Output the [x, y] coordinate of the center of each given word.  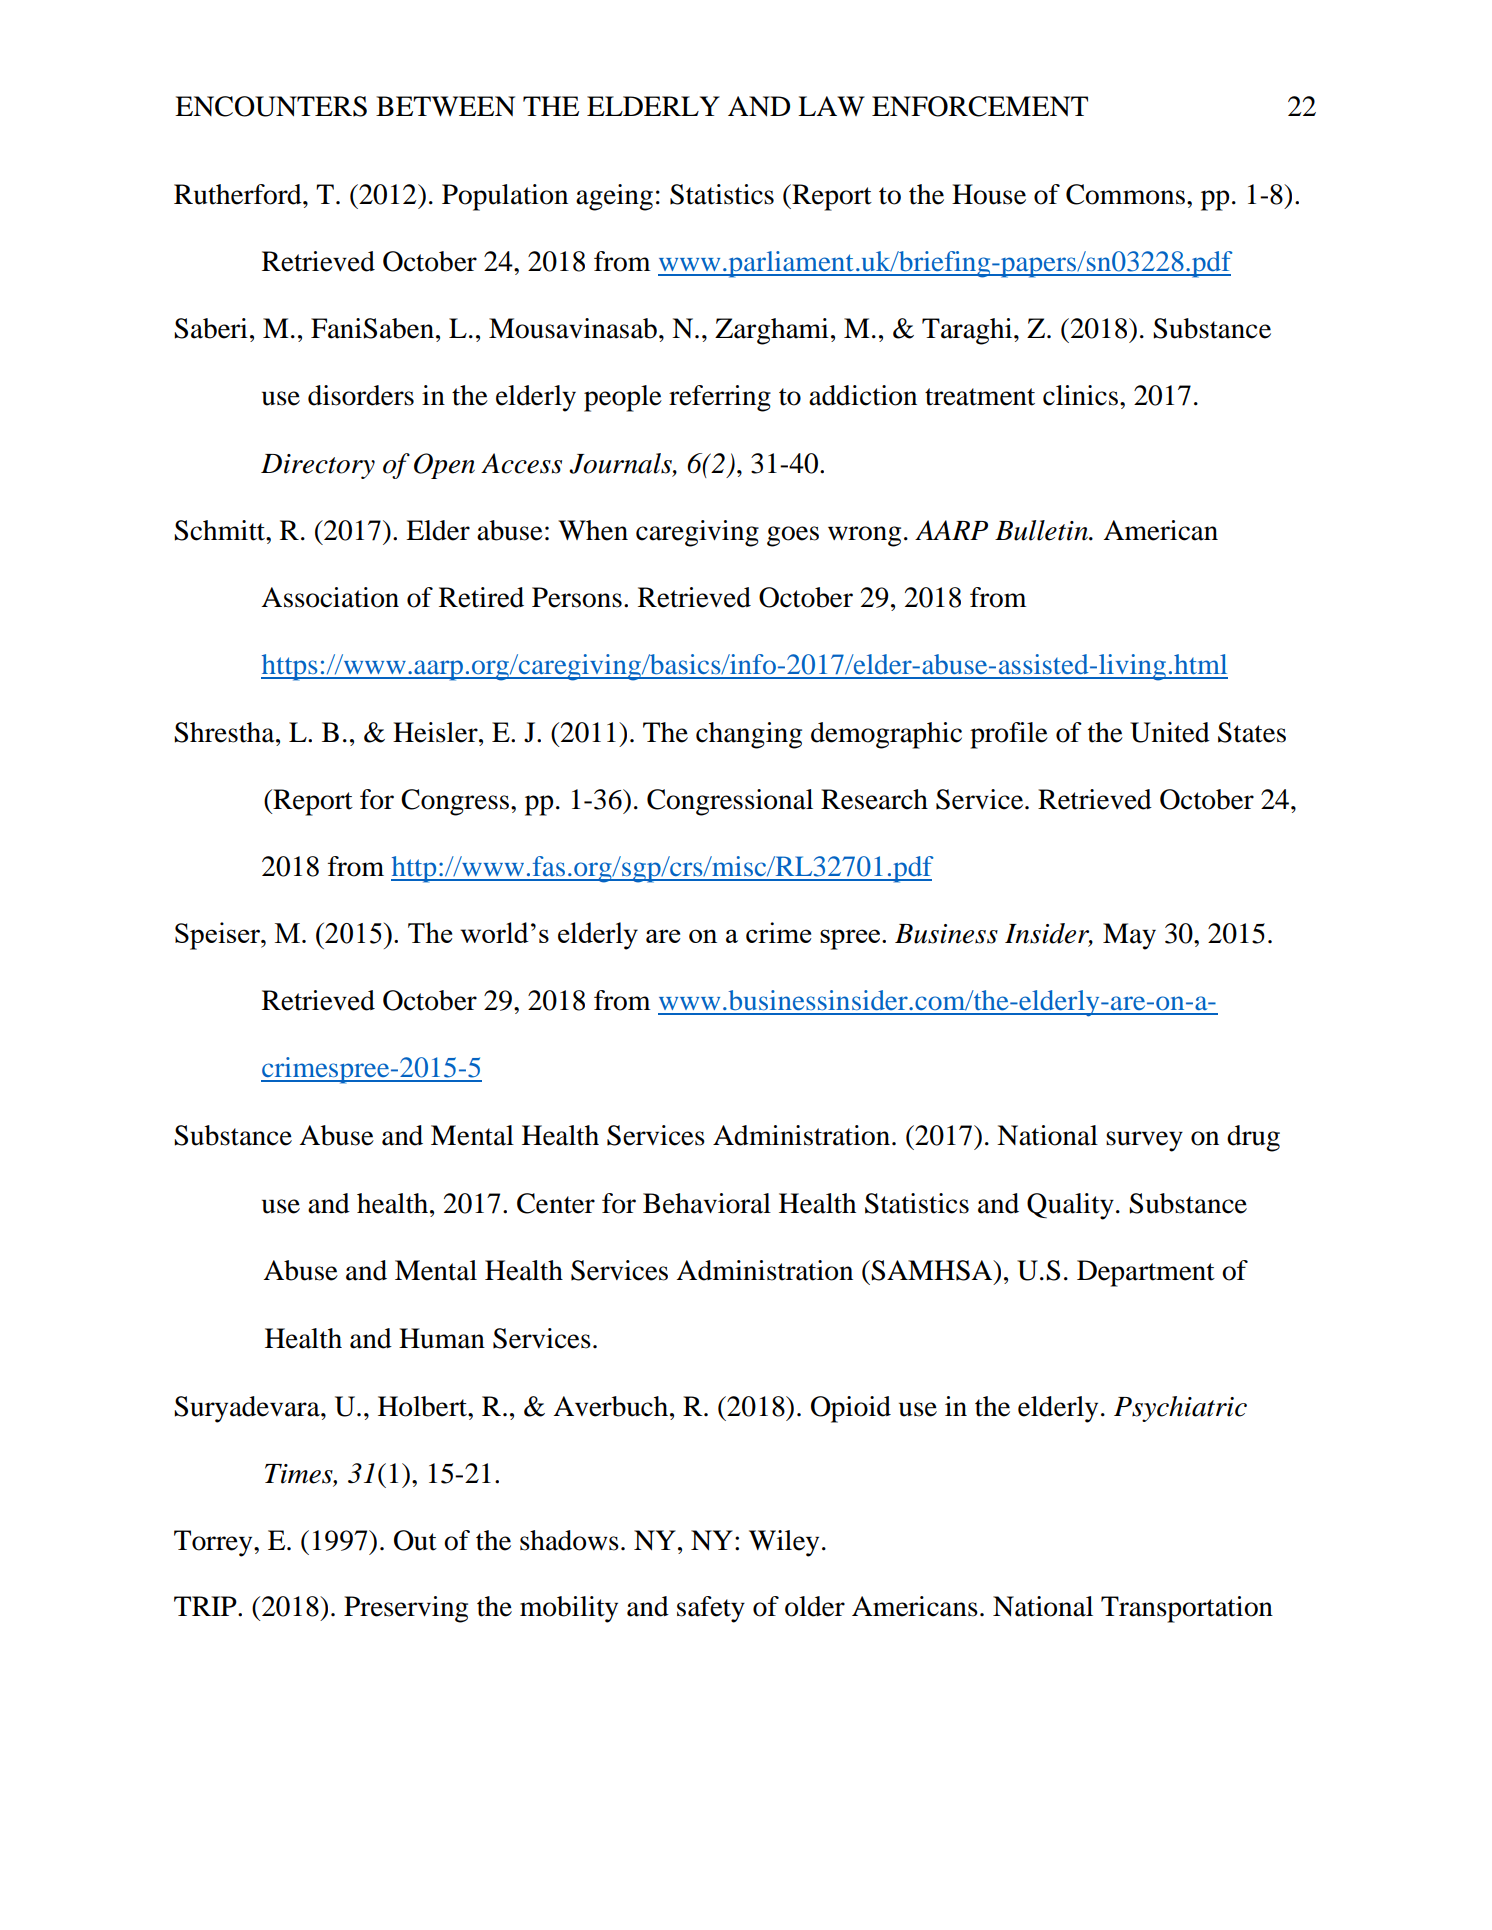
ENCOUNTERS [271, 106]
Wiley [784, 1543]
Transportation [1187, 1609]
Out [415, 1540]
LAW [831, 106]
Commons [1125, 194]
